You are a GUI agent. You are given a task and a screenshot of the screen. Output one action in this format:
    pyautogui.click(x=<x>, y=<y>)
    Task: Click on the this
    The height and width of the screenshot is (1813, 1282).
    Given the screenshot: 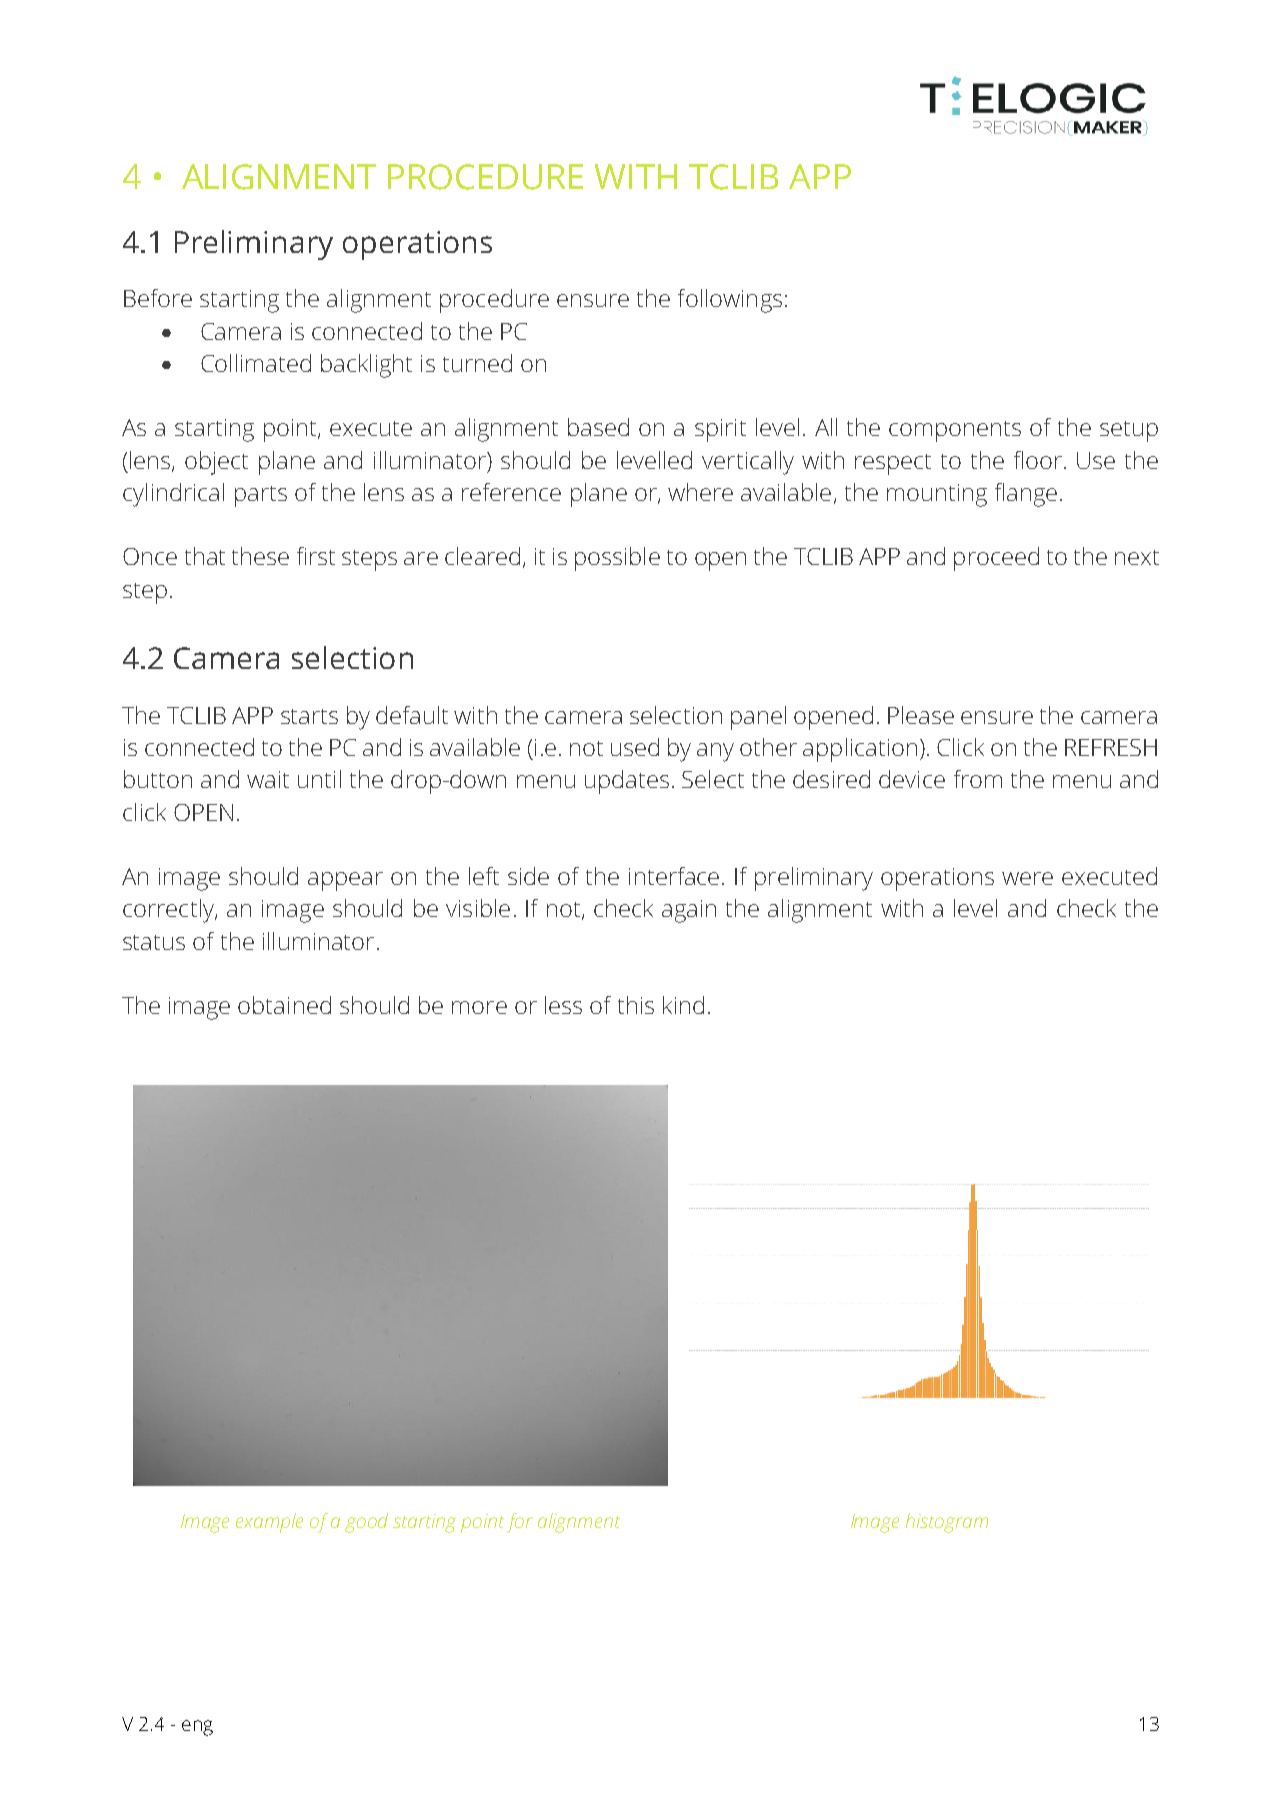 What is the action you would take?
    pyautogui.click(x=636, y=1005)
